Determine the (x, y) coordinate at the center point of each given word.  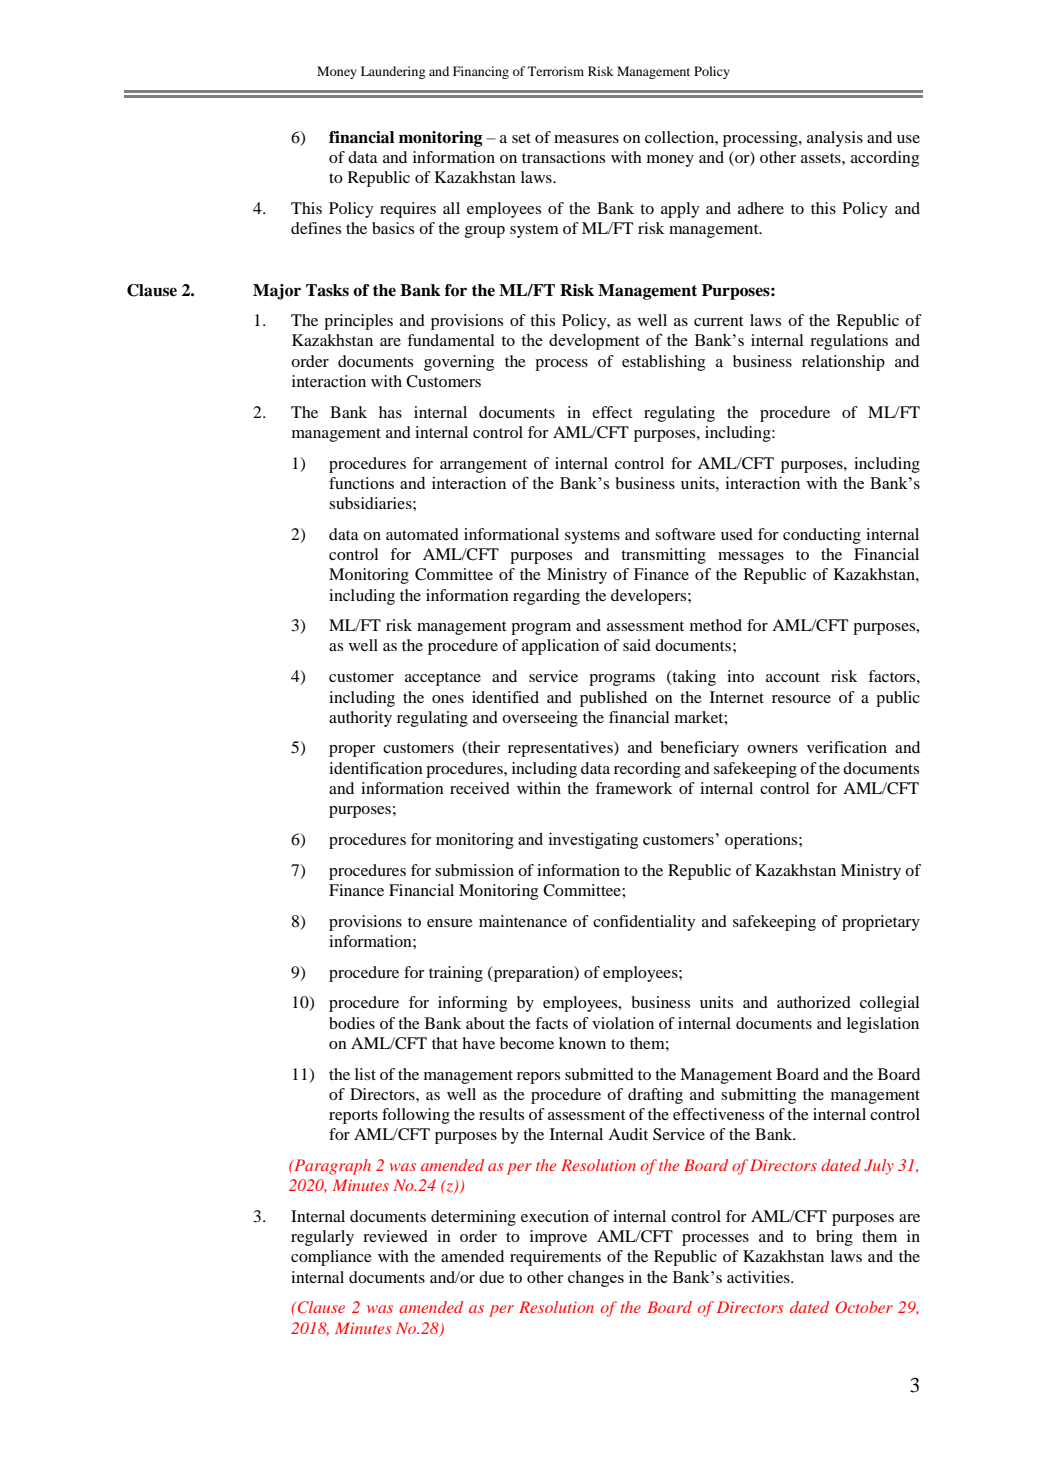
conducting (822, 536)
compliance (331, 1258)
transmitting (663, 556)
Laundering (393, 72)
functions (361, 483)
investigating (593, 840)
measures (586, 139)
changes (596, 1279)
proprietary (881, 923)
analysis (835, 139)
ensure (450, 923)
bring (834, 1238)
